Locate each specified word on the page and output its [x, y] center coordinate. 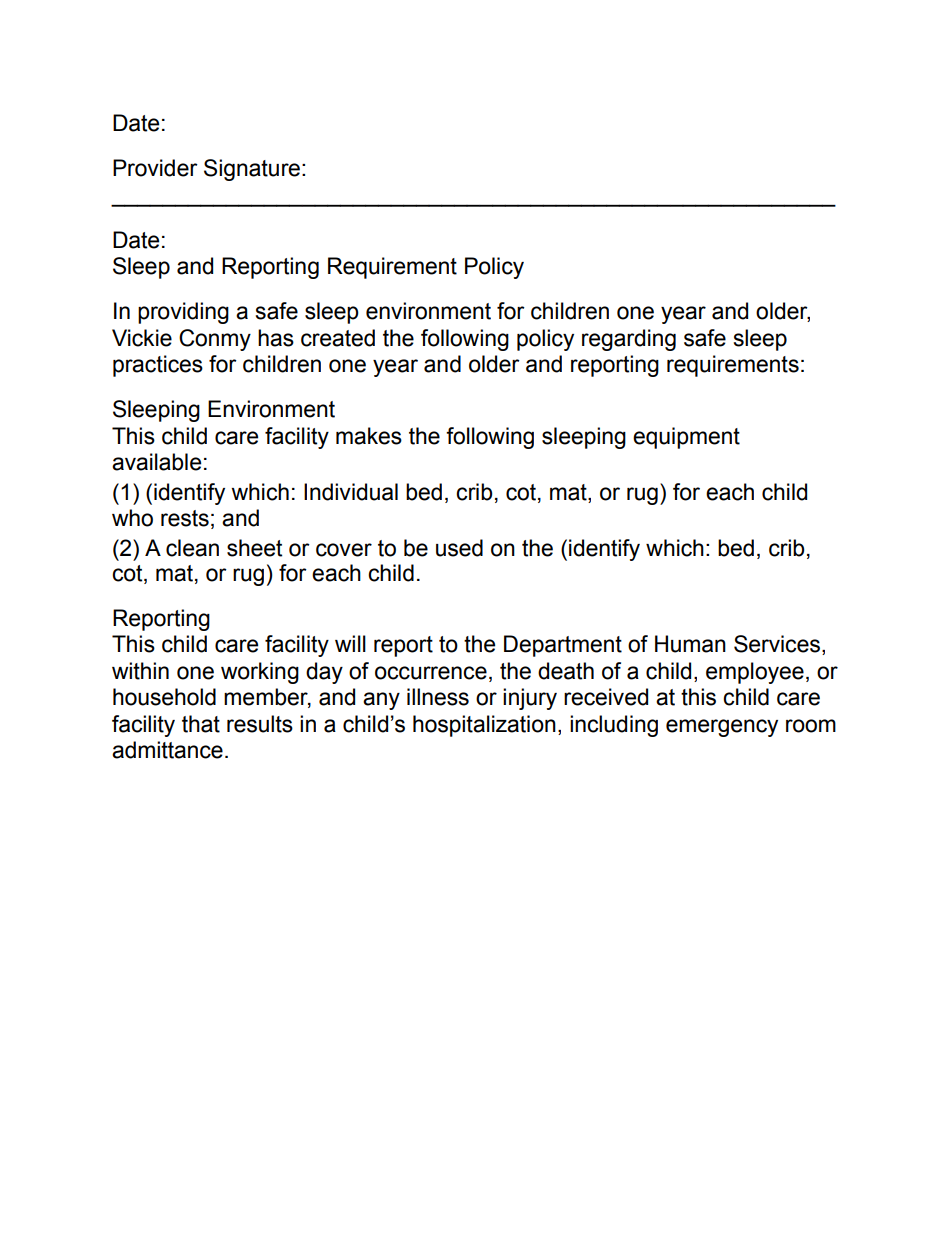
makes [369, 436]
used [459, 548]
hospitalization [484, 726]
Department [563, 646]
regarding [629, 340]
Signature [252, 170]
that [201, 724]
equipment [686, 438]
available [156, 462]
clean [192, 548]
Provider [155, 168]
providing [183, 313]
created [338, 338]
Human [690, 644]
